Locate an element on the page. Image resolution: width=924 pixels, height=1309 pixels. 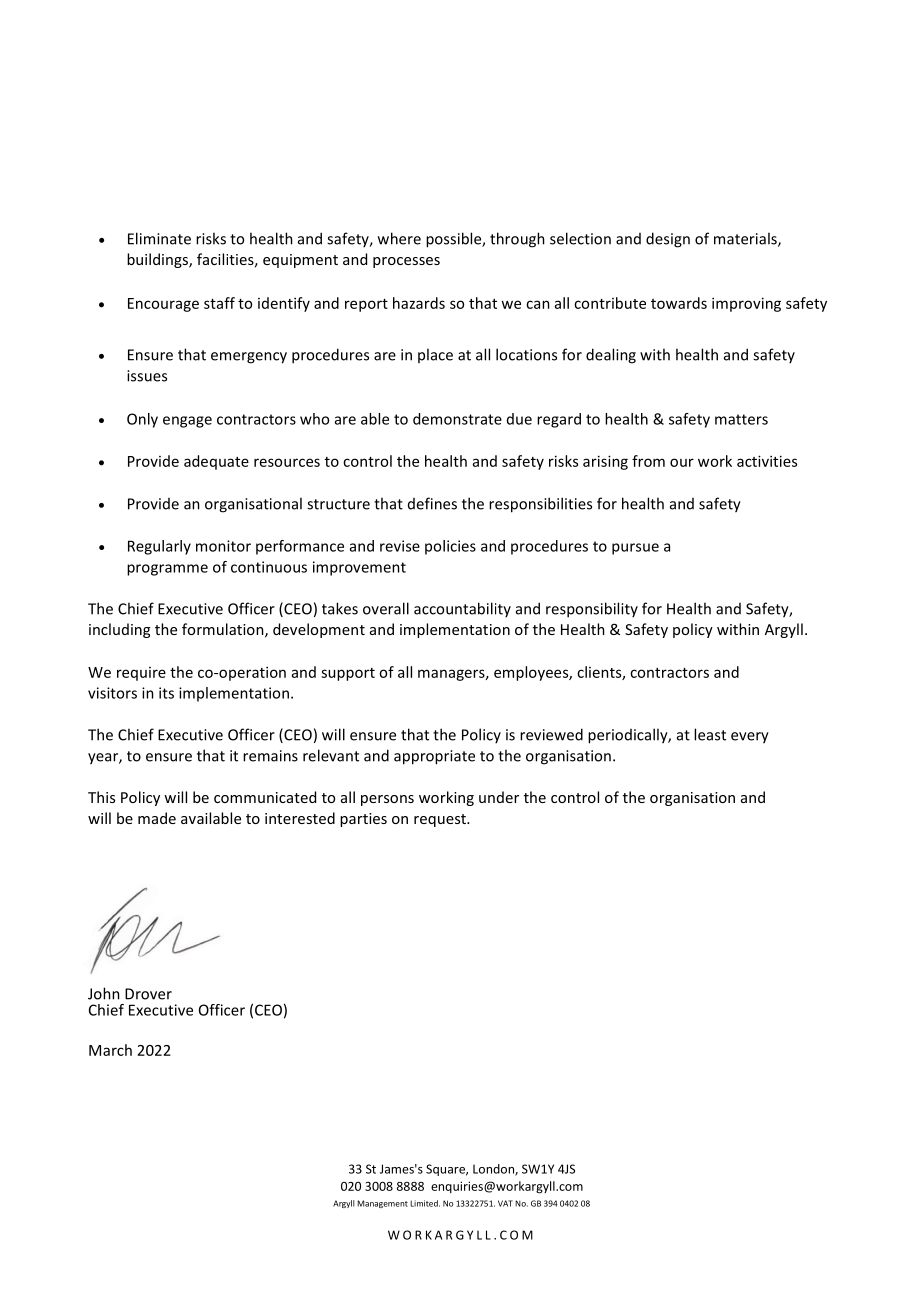
adequate is located at coordinates (216, 462).
